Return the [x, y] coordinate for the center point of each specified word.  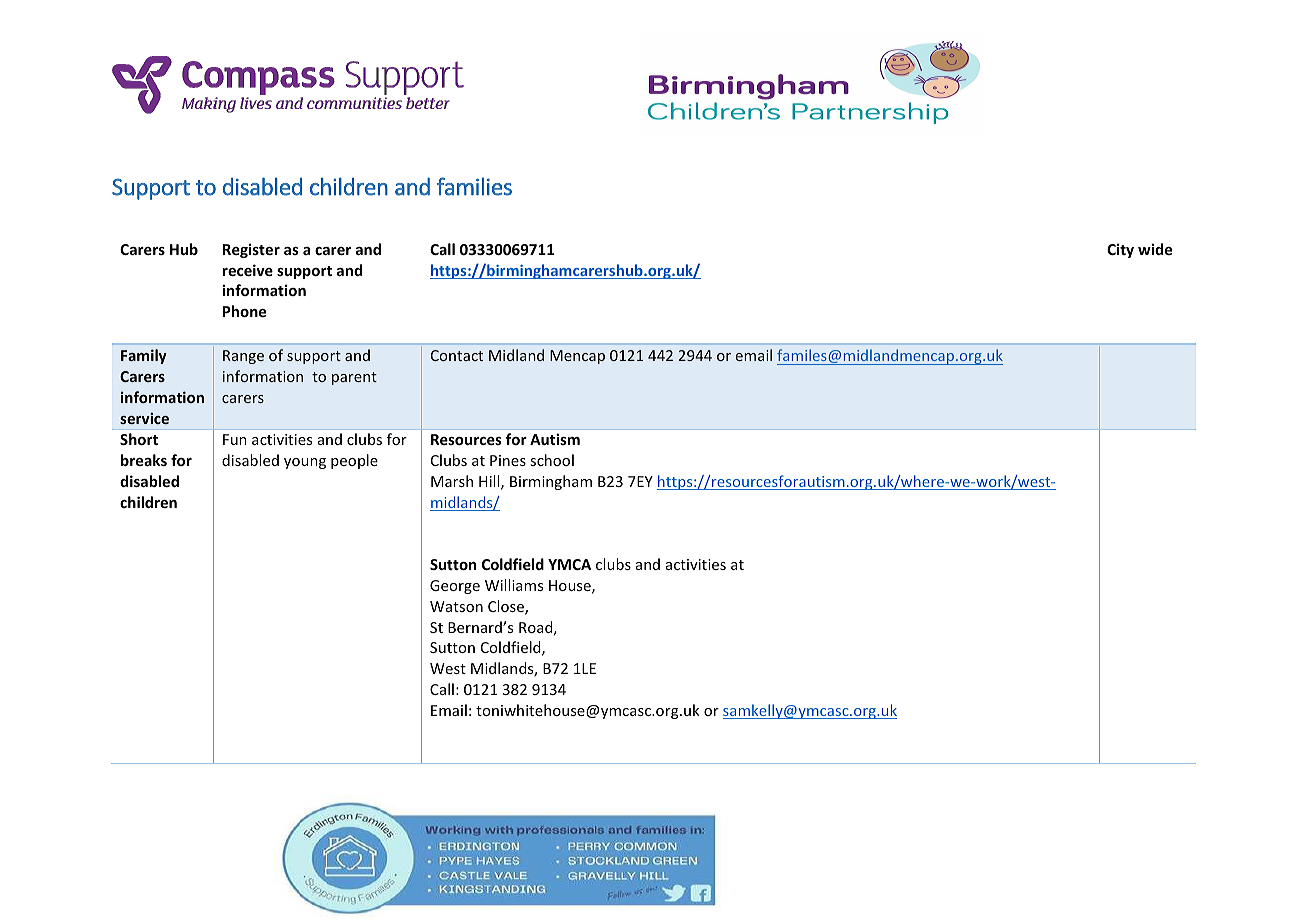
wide [1155, 249]
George [455, 587]
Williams [514, 585]
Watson [456, 606]
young [305, 463]
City [1120, 250]
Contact [457, 355]
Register [251, 250]
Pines [508, 460]
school [552, 460]
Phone [244, 311]
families [474, 186]
